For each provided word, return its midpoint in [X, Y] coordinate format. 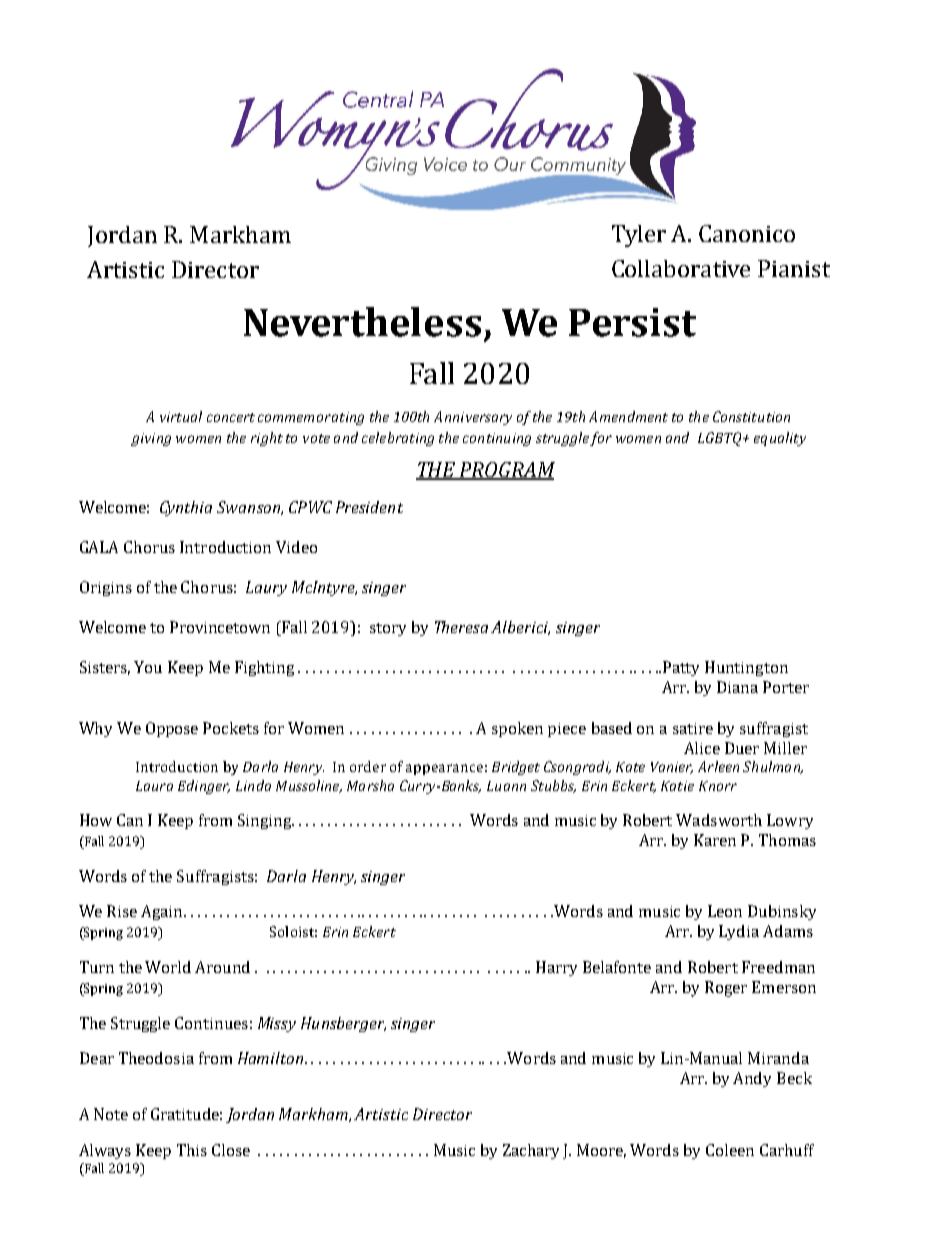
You [148, 667]
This [192, 1150]
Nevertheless [362, 322]
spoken [517, 729]
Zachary [531, 1151]
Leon [725, 911]
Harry [556, 968]
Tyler [639, 236]
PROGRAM [506, 471]
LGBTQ [721, 439]
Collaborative [681, 268]
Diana [737, 687]
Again [163, 912]
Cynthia [186, 508]
